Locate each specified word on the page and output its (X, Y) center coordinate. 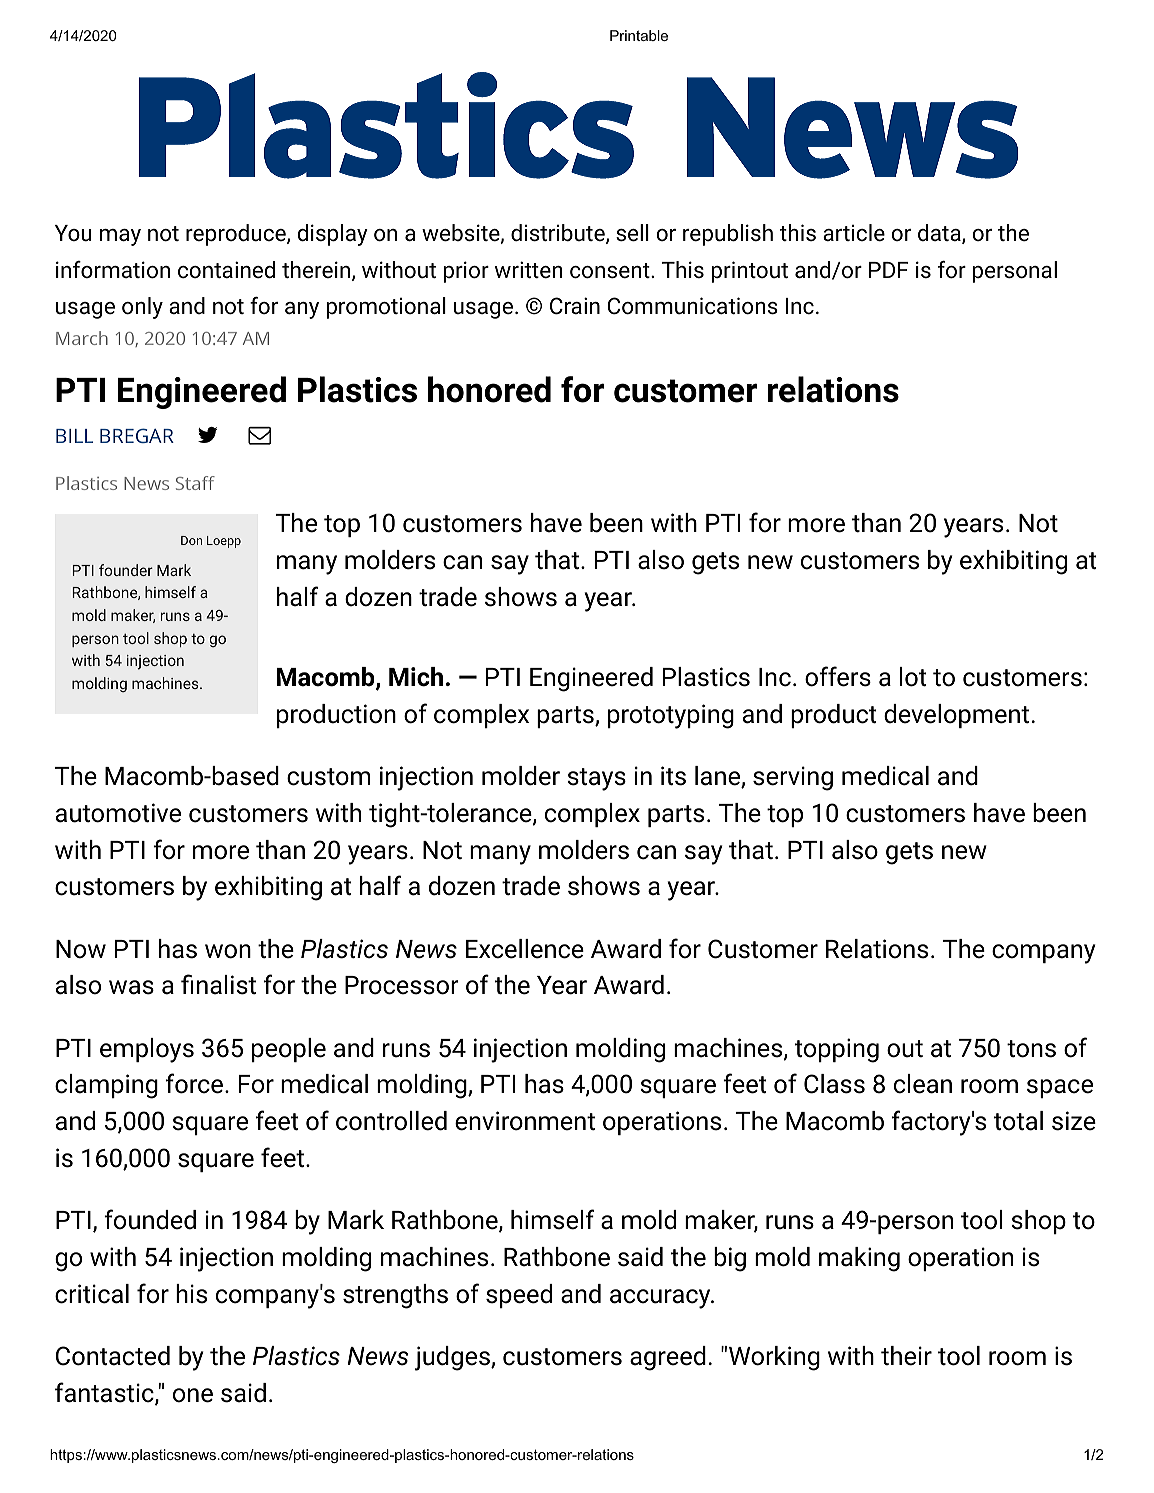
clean (923, 1084)
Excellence (525, 949)
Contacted (113, 1356)
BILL (74, 436)
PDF (888, 270)
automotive (118, 813)
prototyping (671, 716)
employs (147, 1050)
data (940, 234)
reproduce (237, 235)
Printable (639, 35)
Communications (693, 306)
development (956, 716)
